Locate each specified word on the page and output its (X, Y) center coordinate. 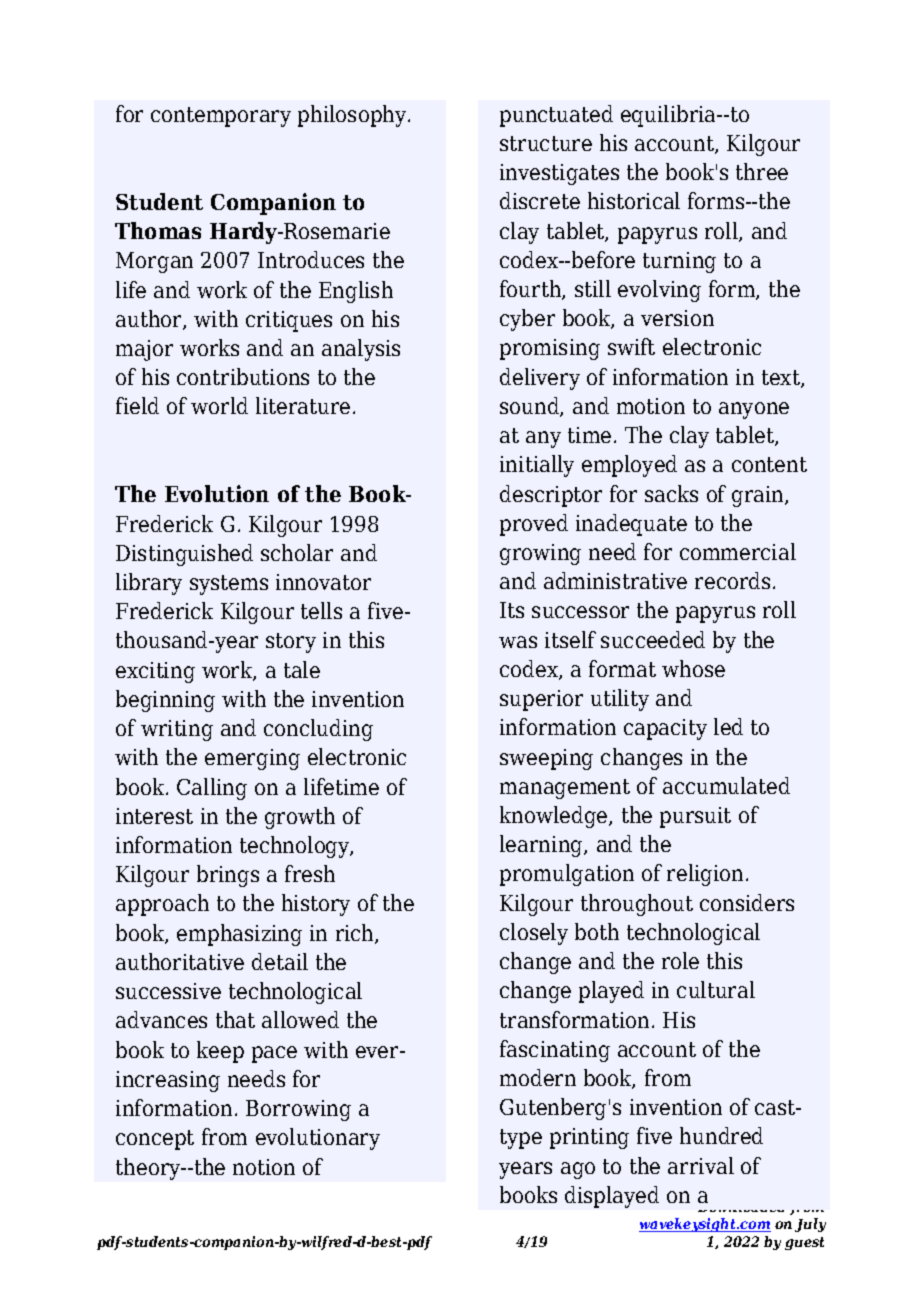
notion (264, 1167)
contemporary (221, 117)
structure (546, 143)
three (762, 171)
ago (578, 1170)
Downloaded (741, 1205)
